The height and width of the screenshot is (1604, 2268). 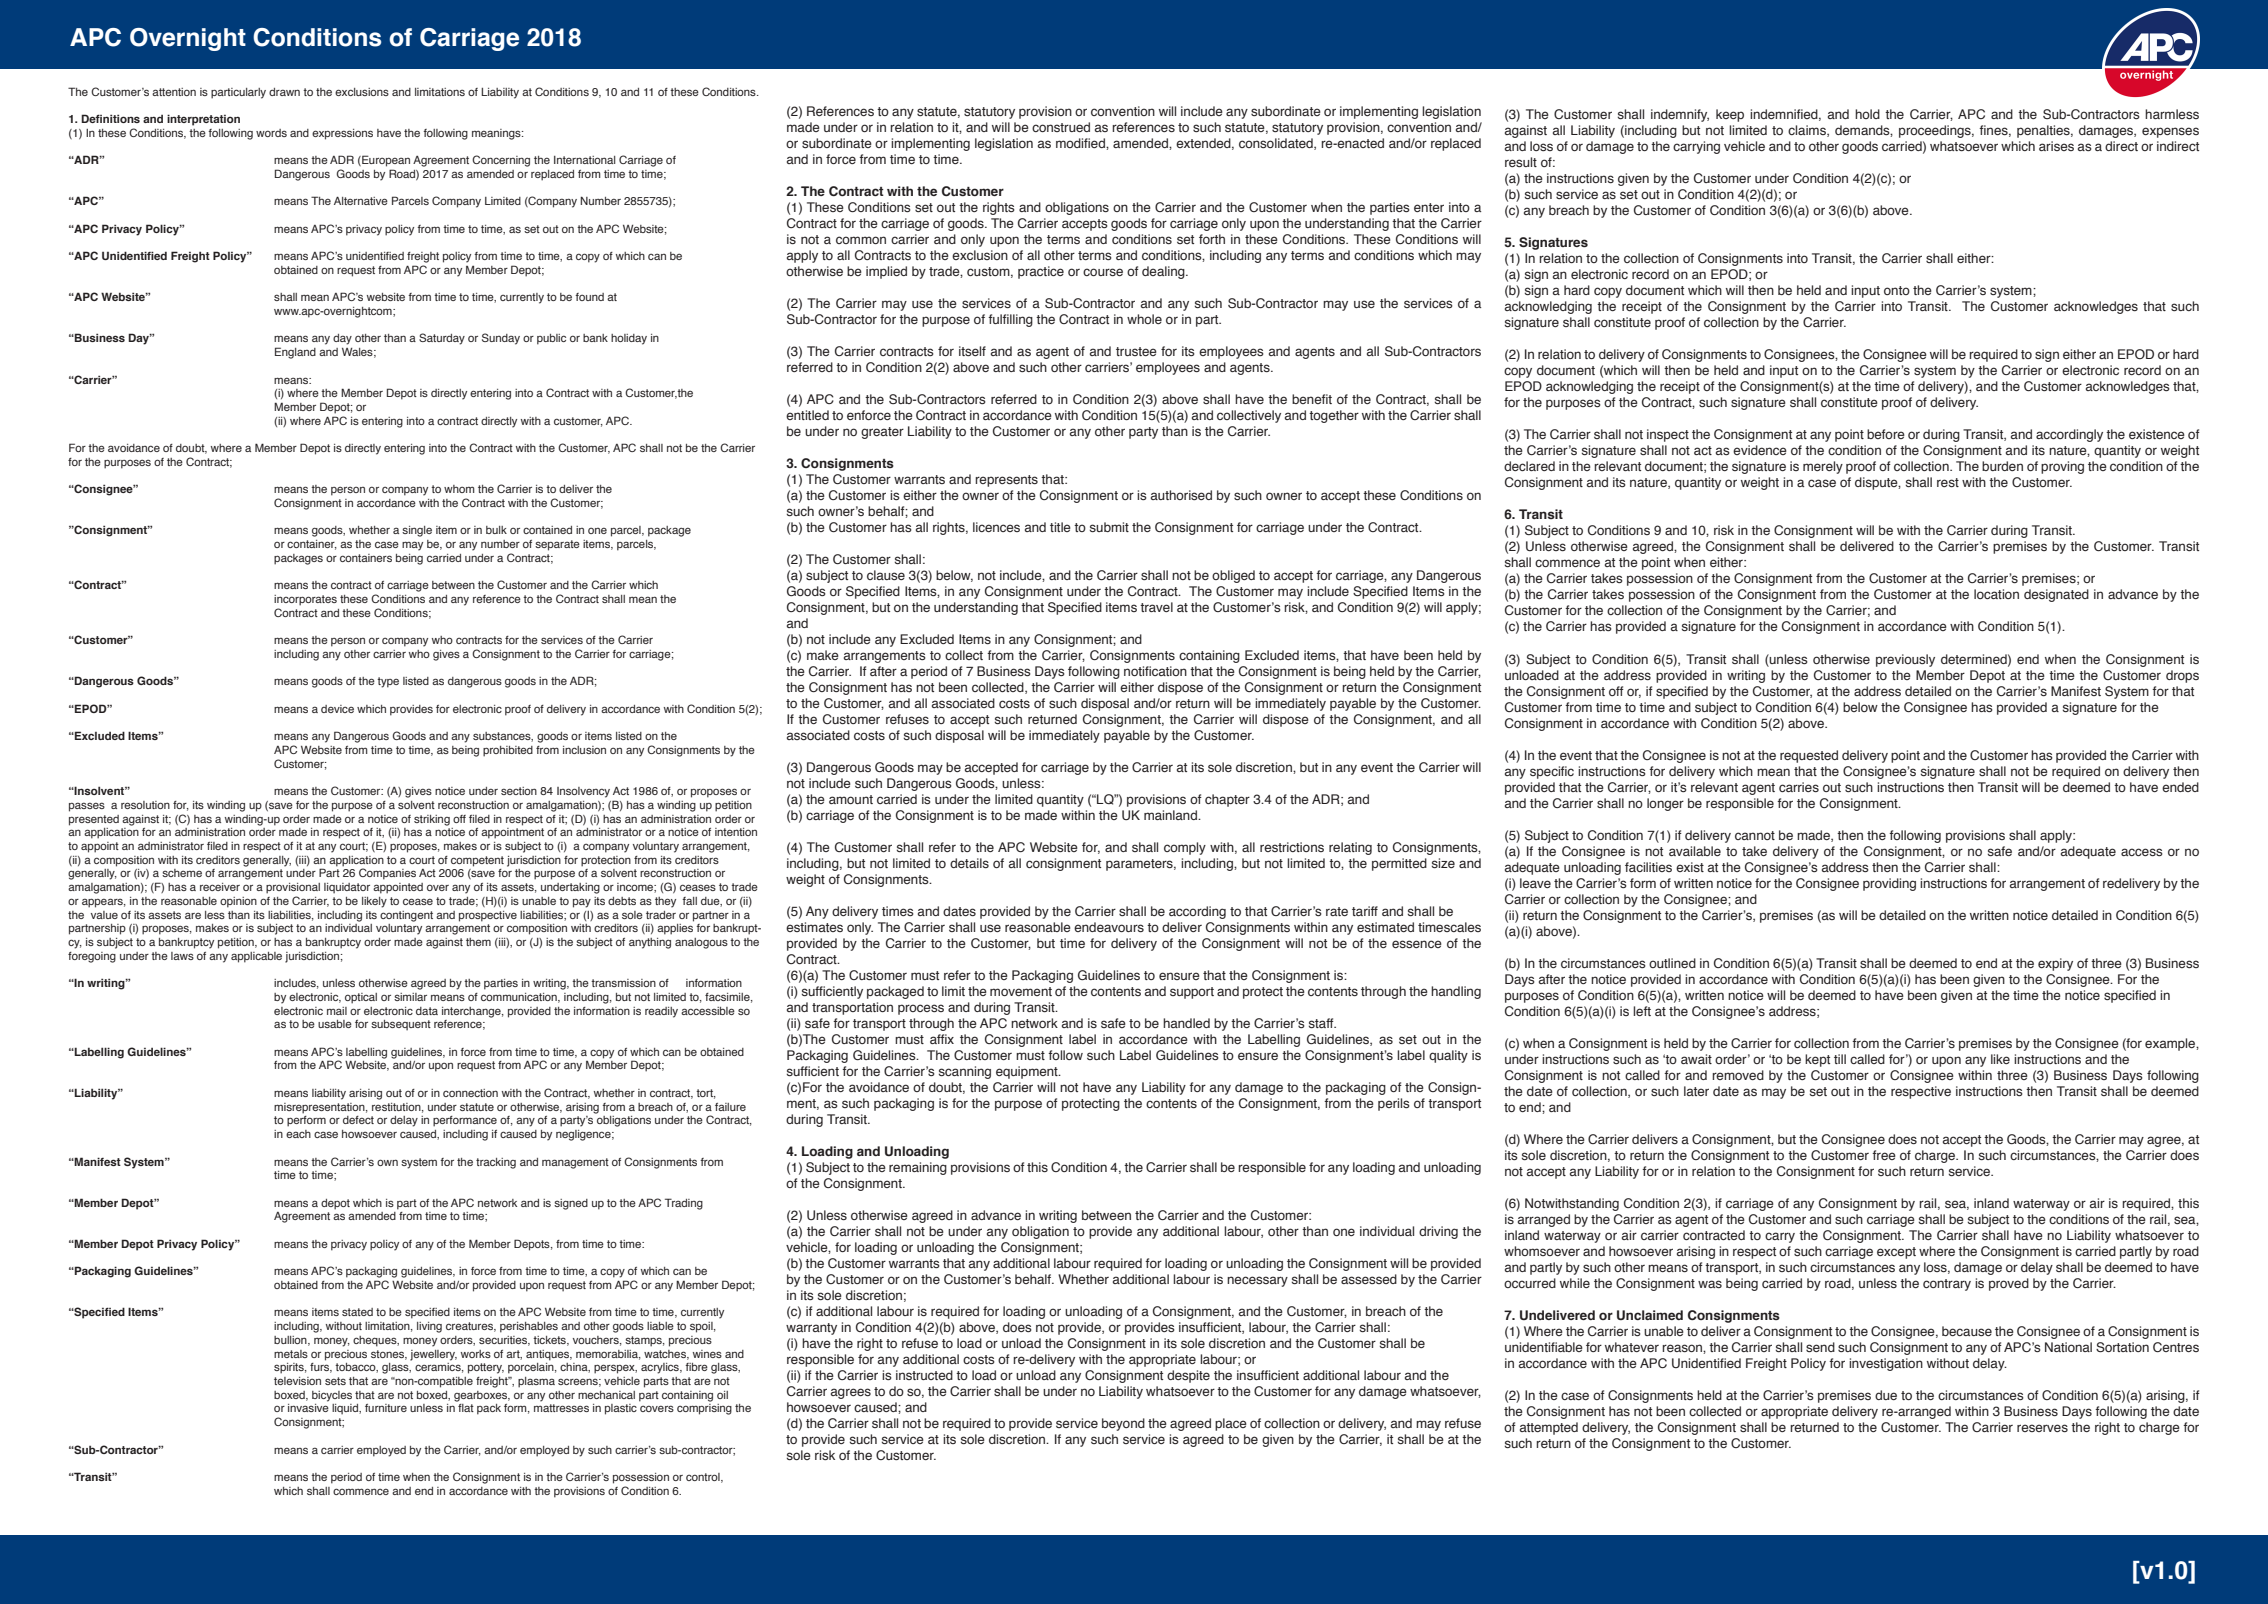 I want to click on hold, so click(x=1867, y=114).
